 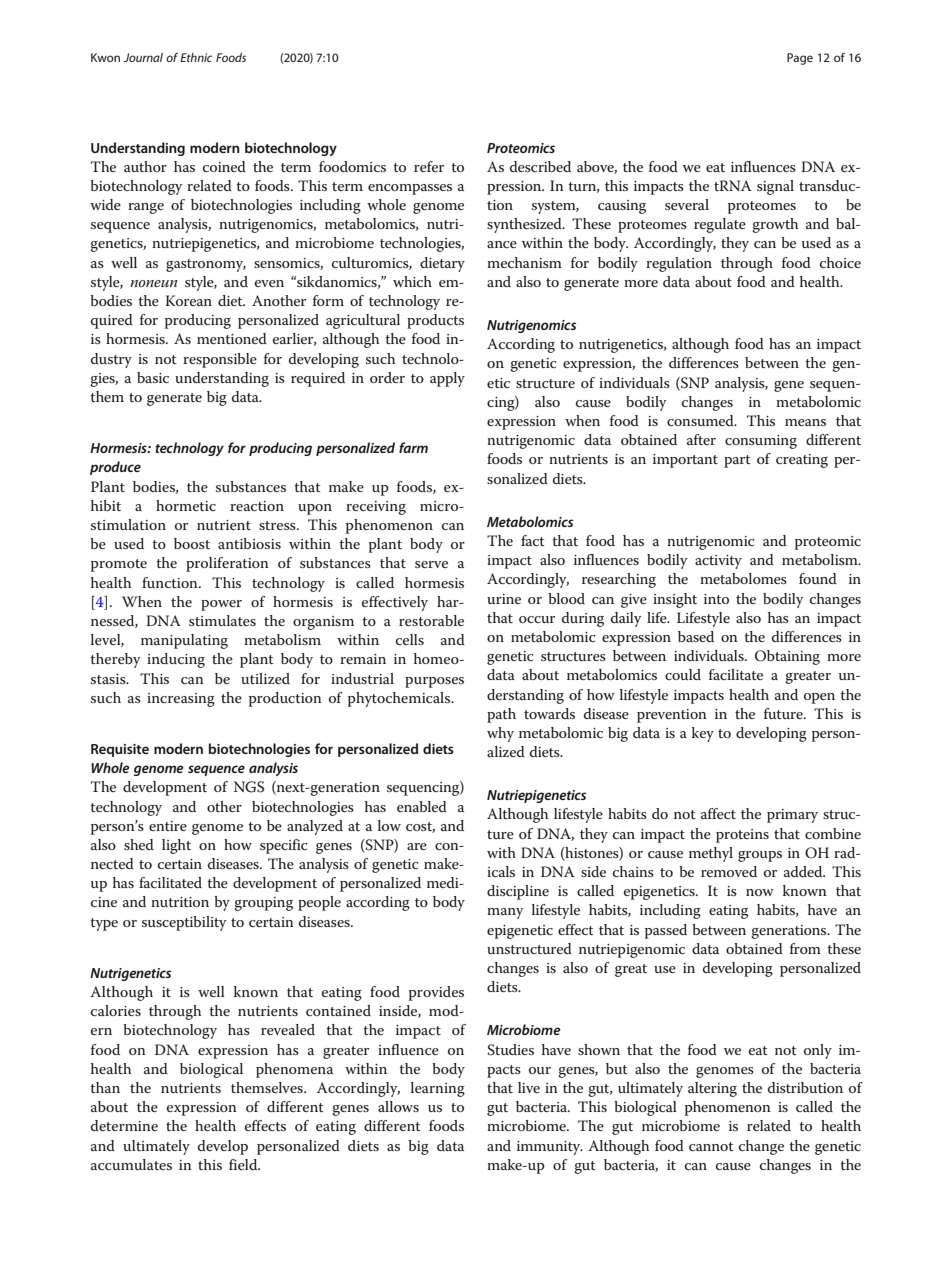 I want to click on refer, so click(x=429, y=166).
